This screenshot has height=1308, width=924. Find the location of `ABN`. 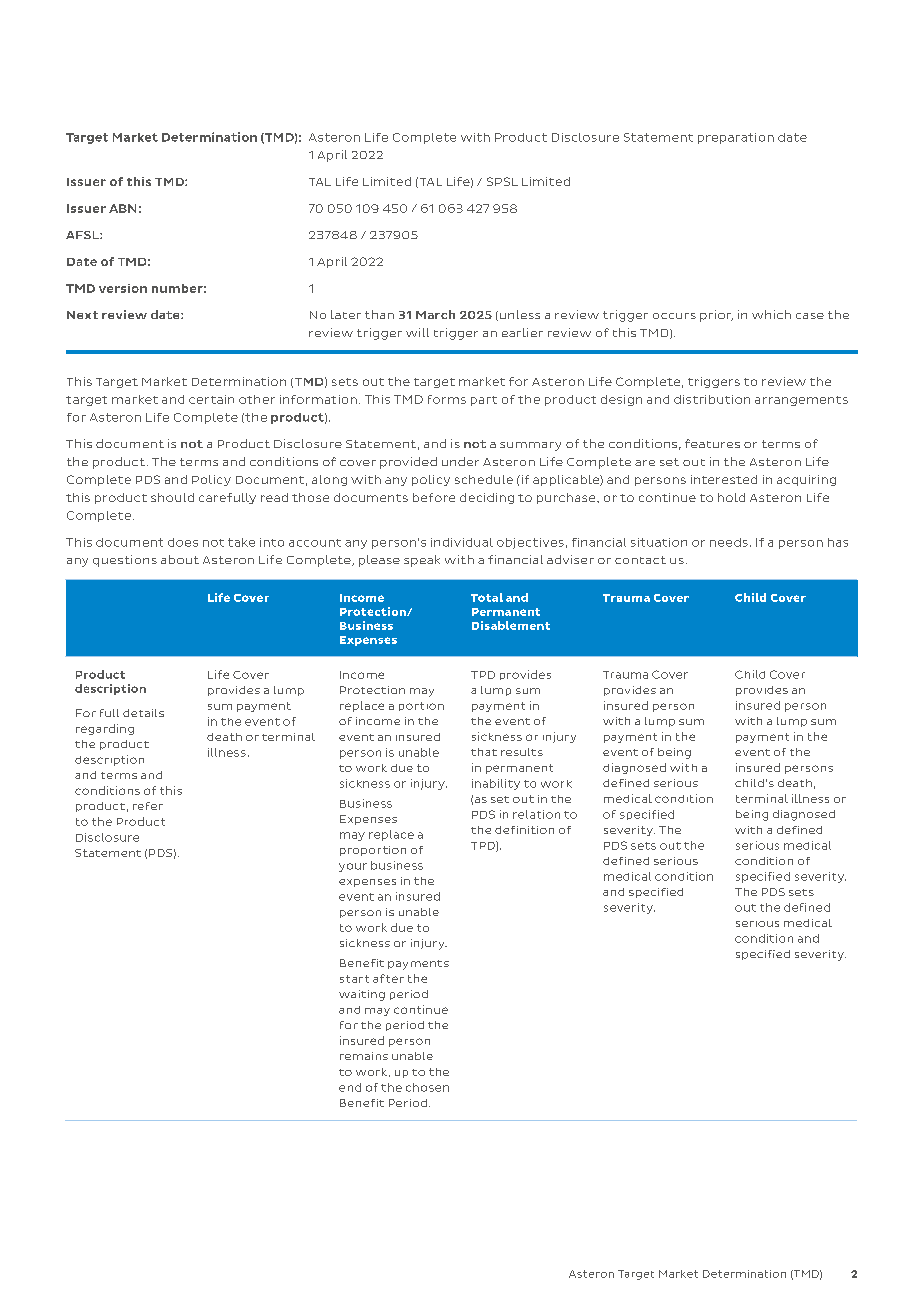

ABN is located at coordinates (122, 208).
